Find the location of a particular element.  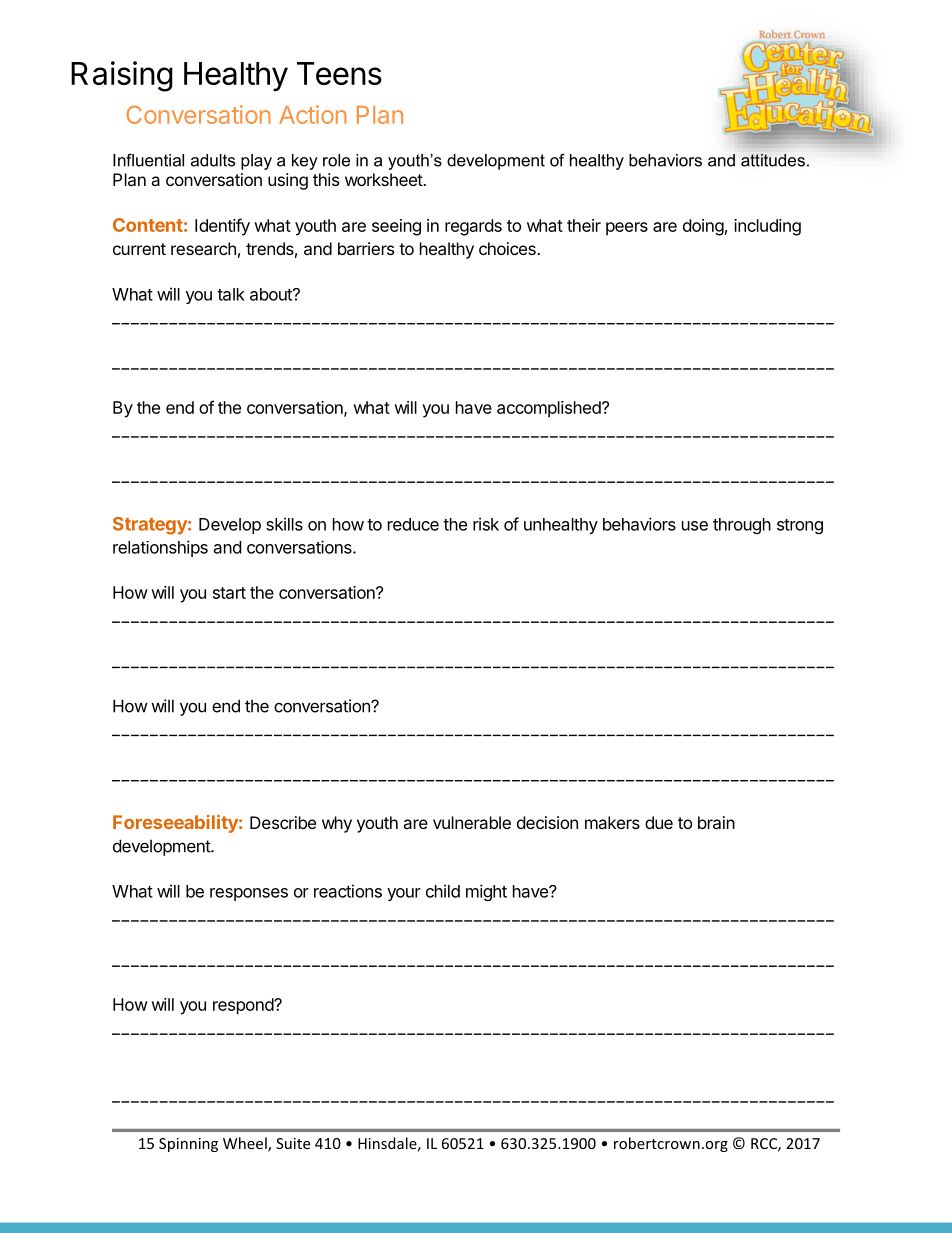

adults is located at coordinates (213, 160).
